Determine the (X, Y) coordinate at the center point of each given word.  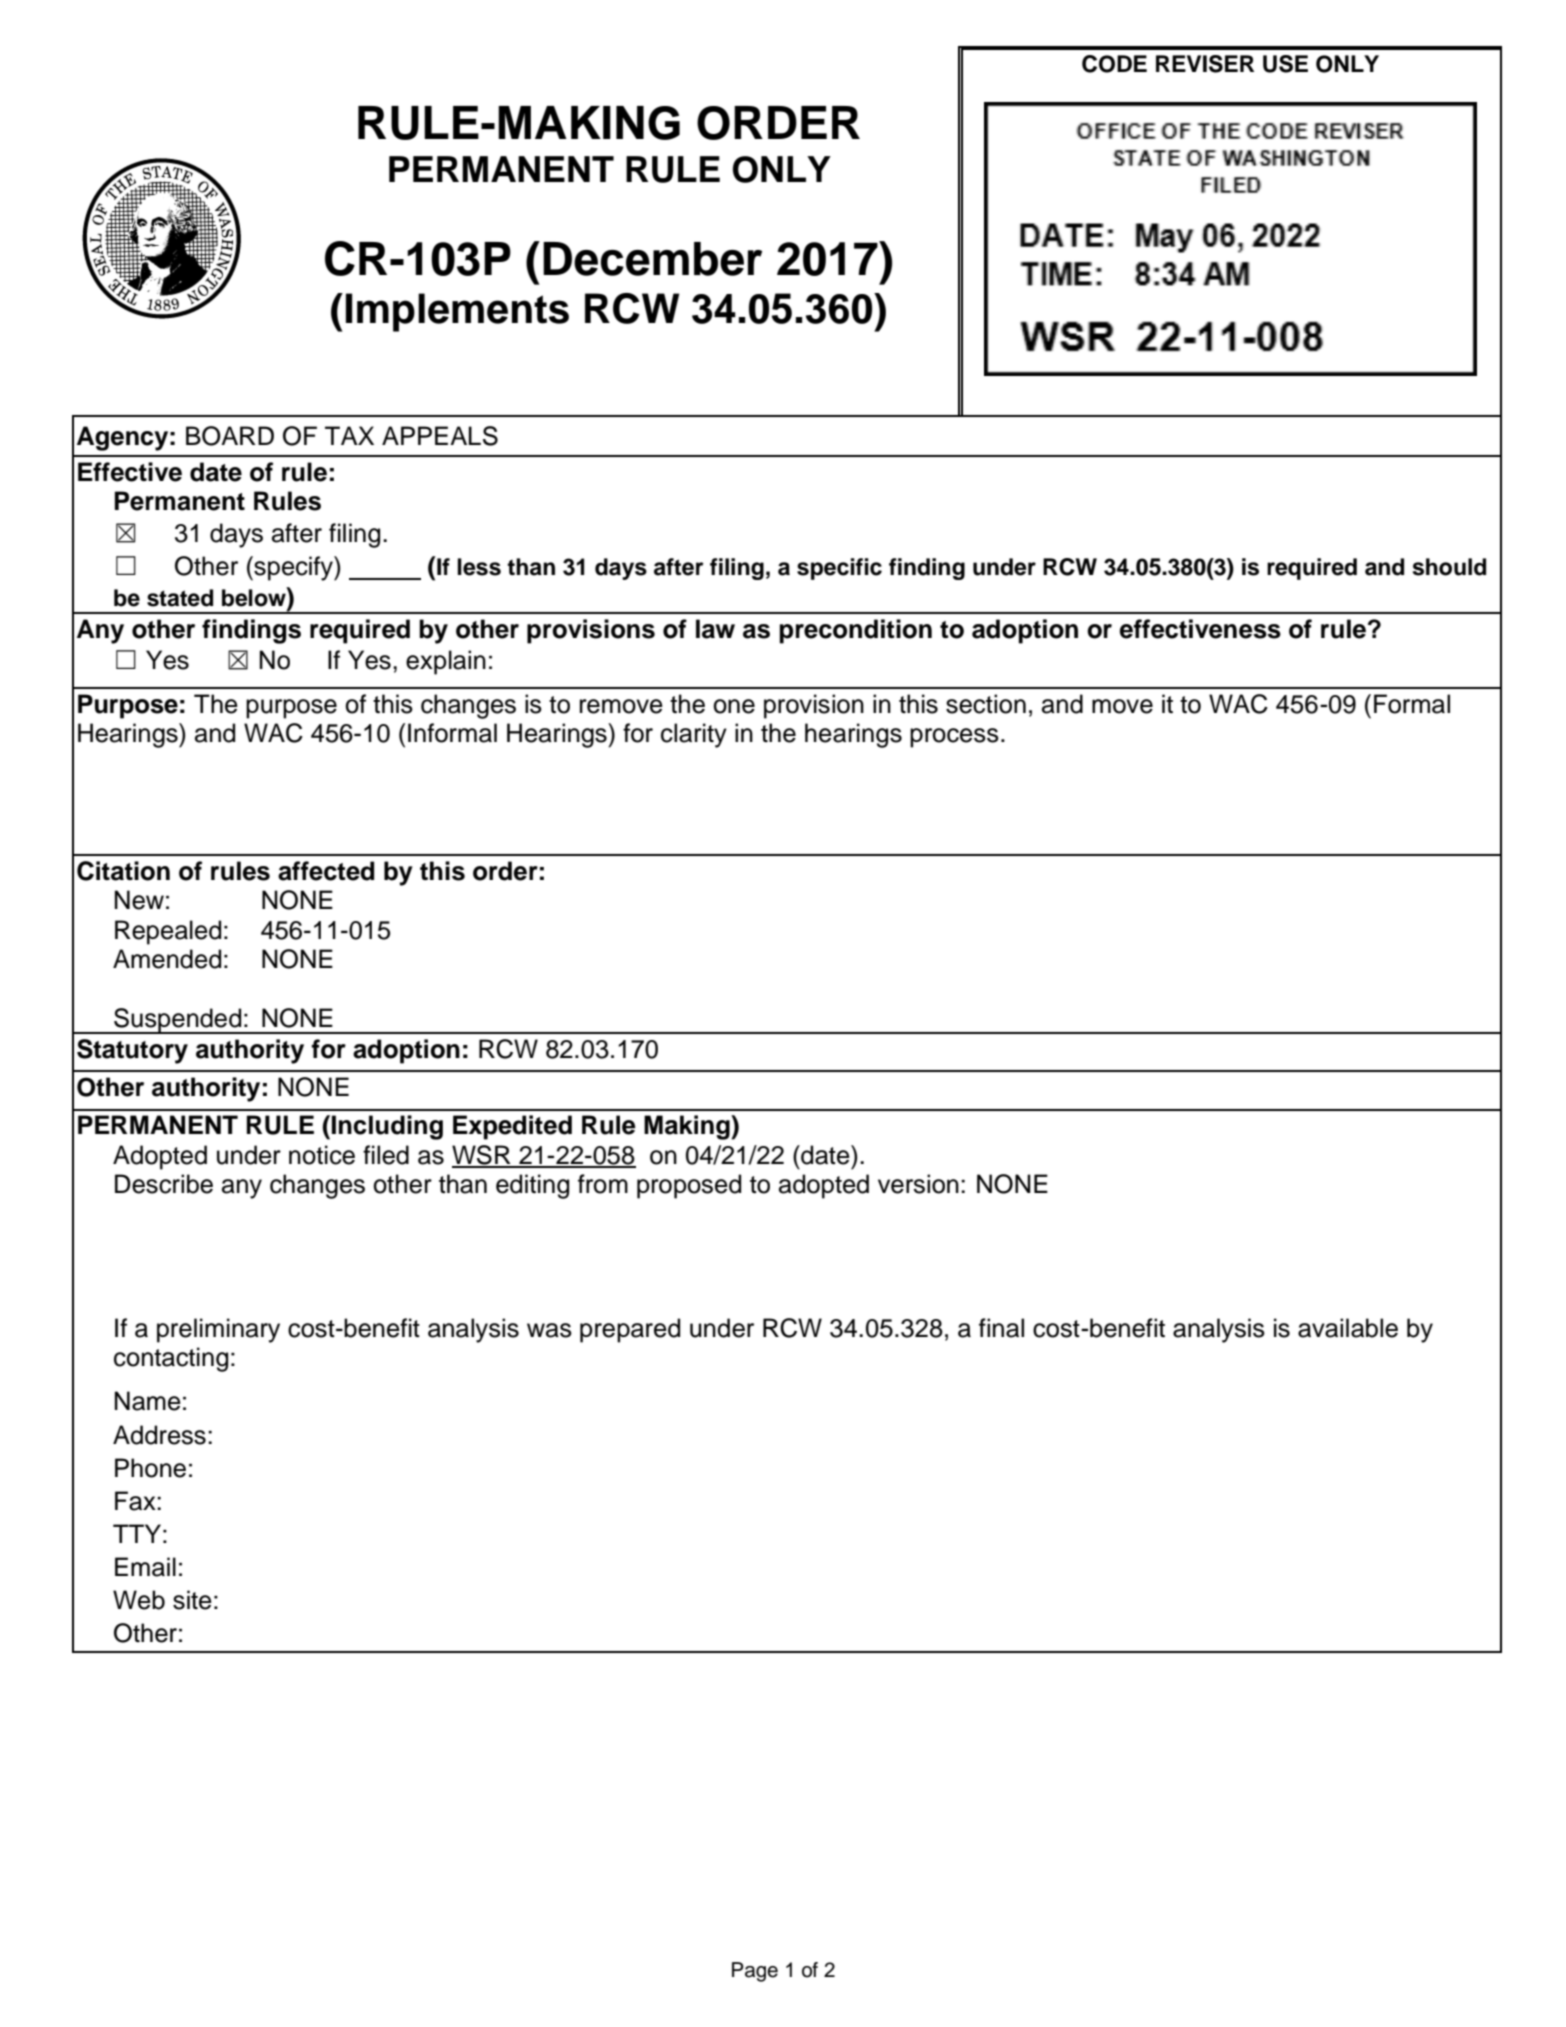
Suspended (178, 1021)
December (652, 259)
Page (755, 1972)
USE (1285, 64)
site (192, 1600)
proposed (689, 1186)
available (1348, 1328)
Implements (457, 312)
